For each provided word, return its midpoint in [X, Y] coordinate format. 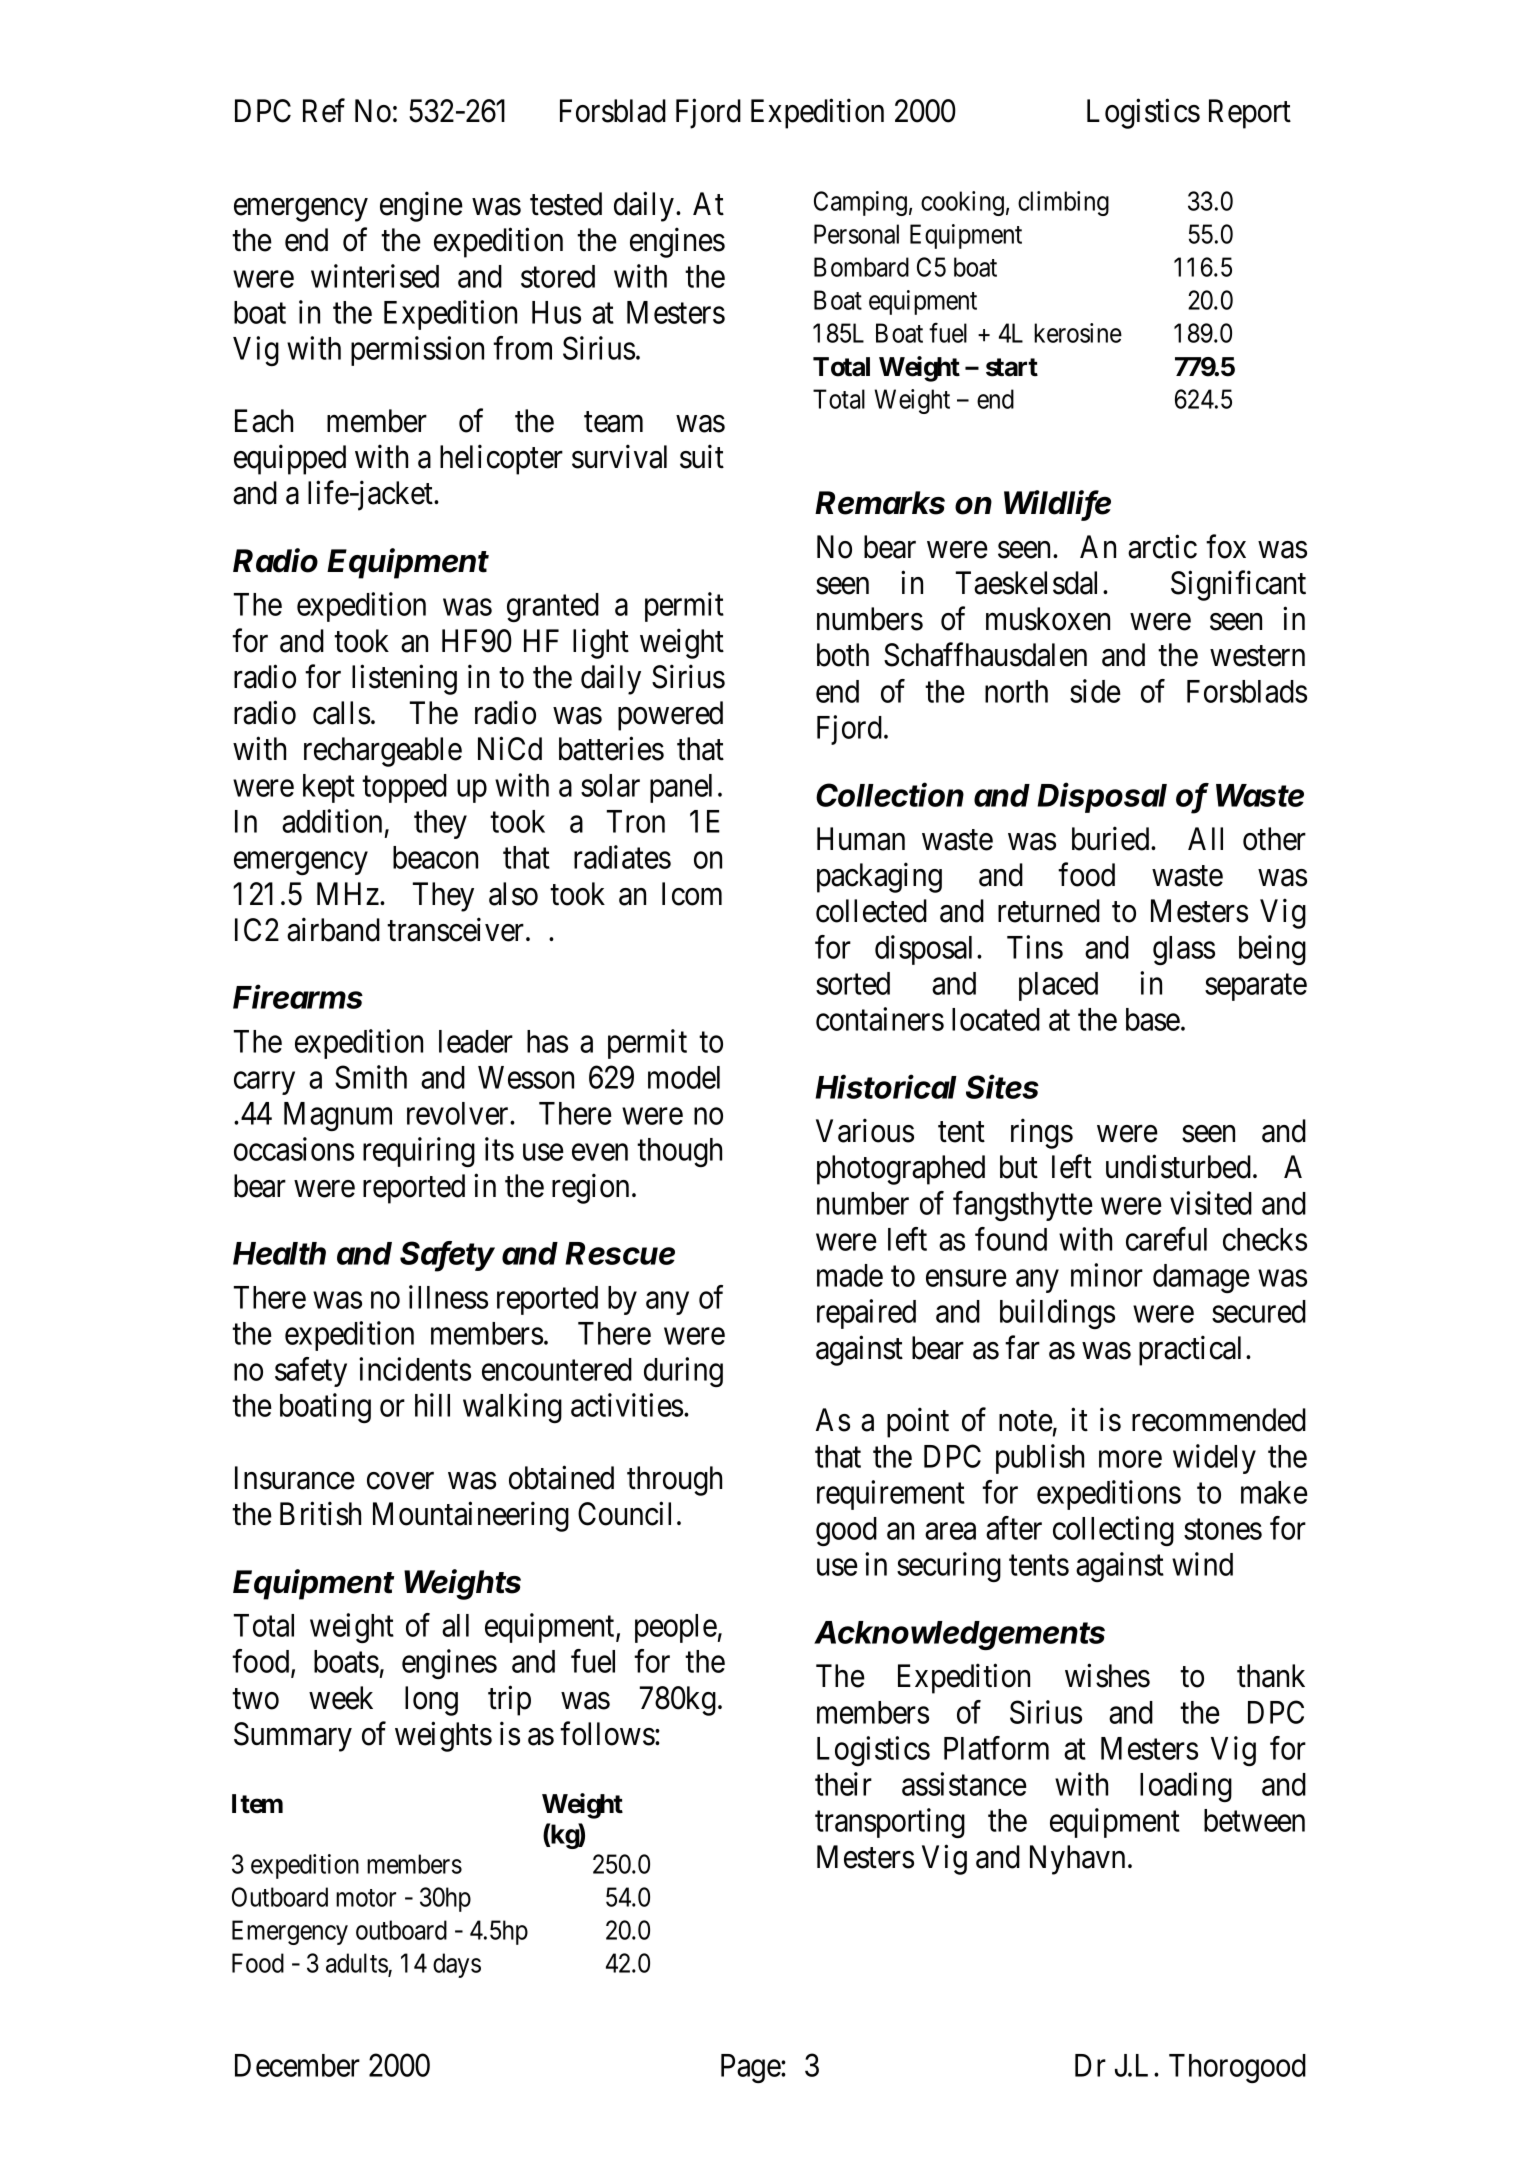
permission [417, 351]
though [679, 1152]
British [320, 1514]
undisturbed [1178, 1167]
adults [357, 1964]
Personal [856, 234]
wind [1202, 1564]
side [1095, 691]
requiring [419, 1152]
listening [404, 679]
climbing [1063, 203]
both [843, 655]
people [676, 1628]
